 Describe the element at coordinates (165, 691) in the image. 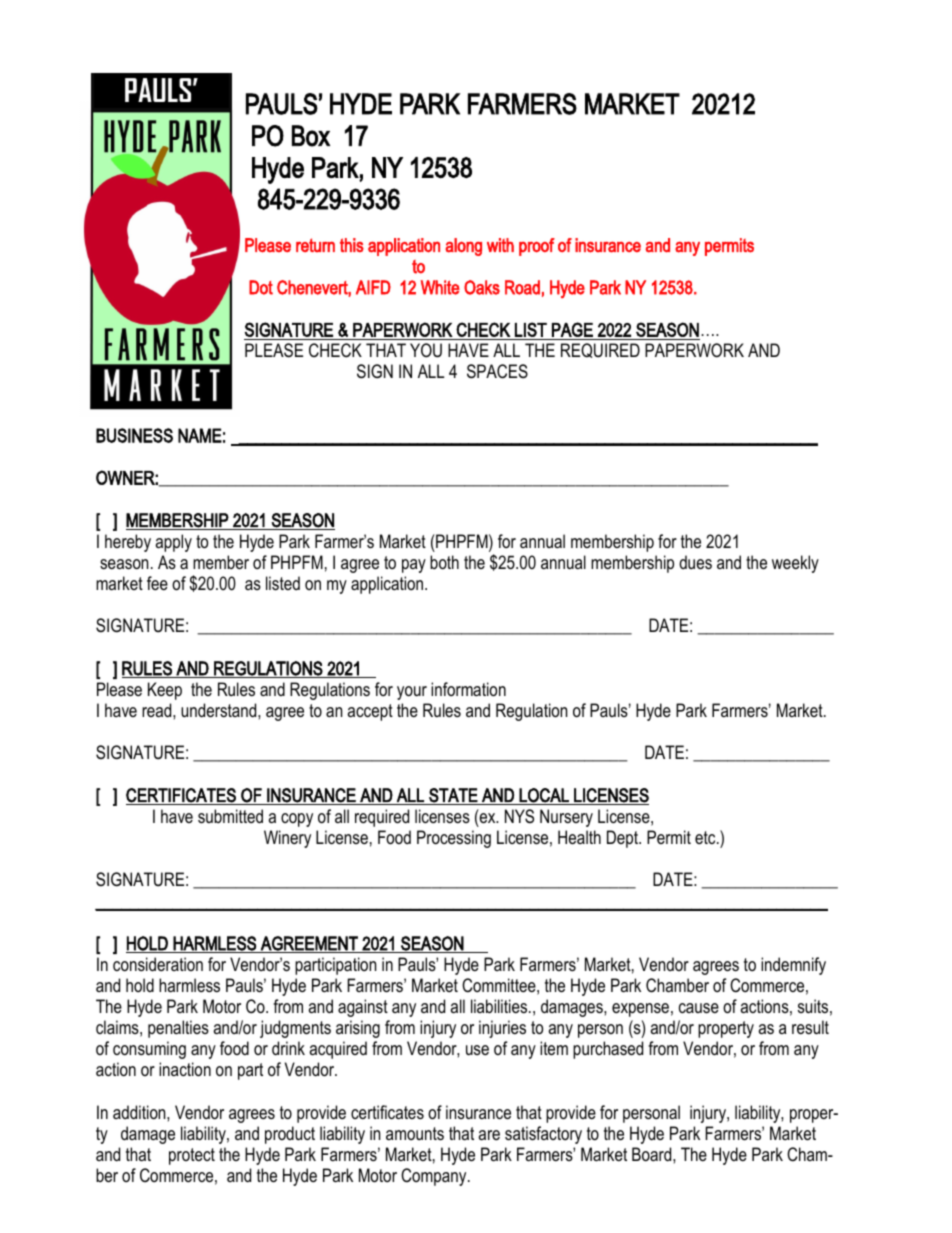

I see `Keep` at that location.
